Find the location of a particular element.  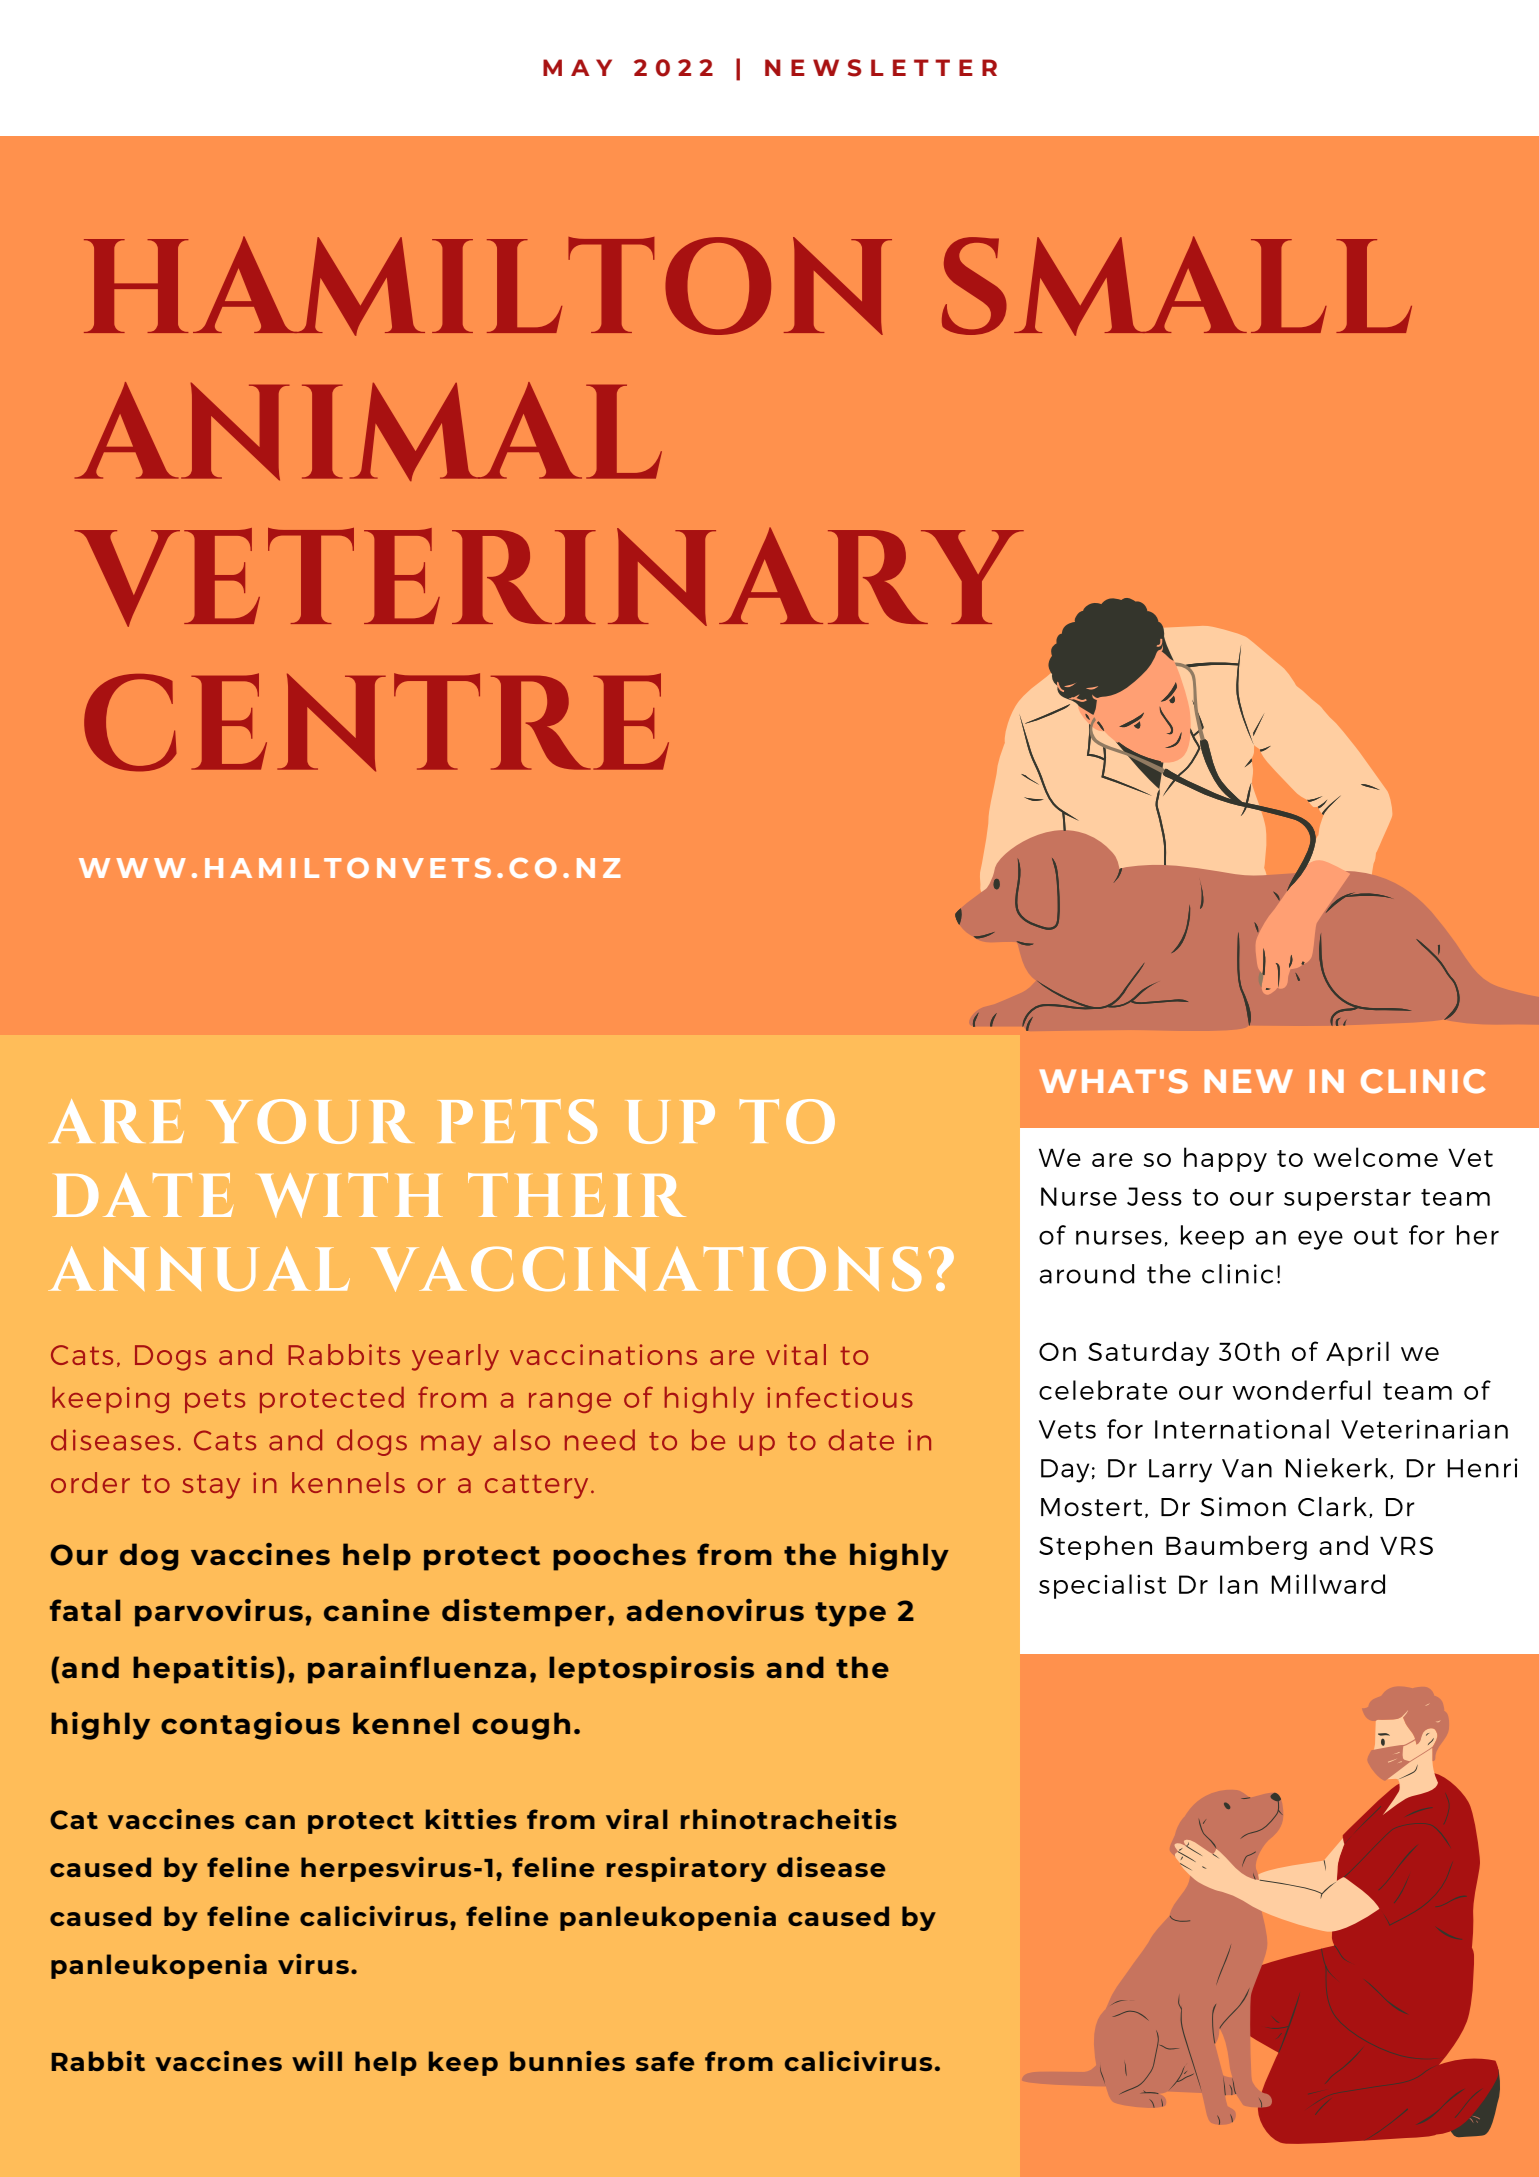

THEIR is located at coordinates (577, 1195).
